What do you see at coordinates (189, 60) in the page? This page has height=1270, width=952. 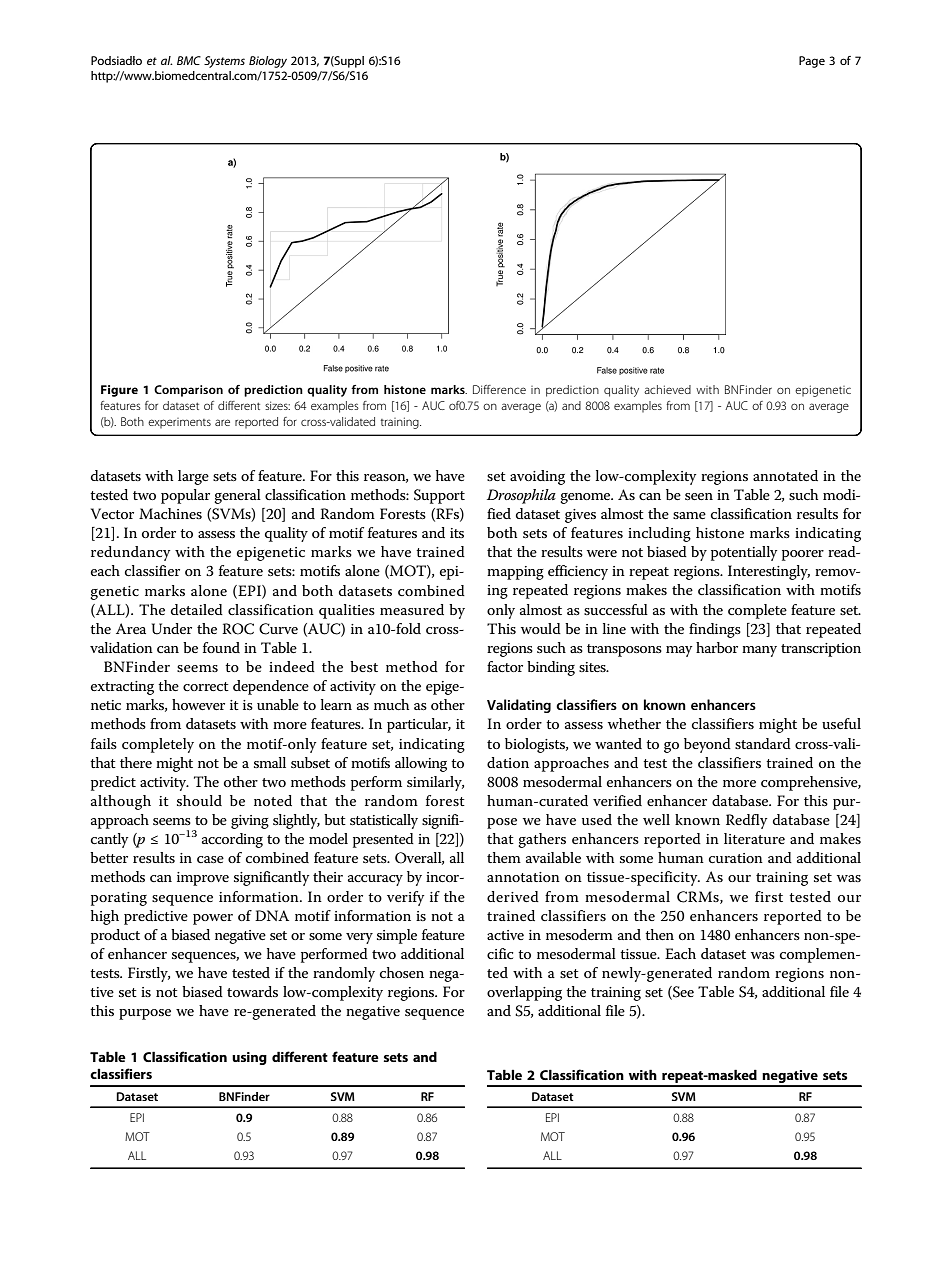 I see `BMC` at bounding box center [189, 60].
